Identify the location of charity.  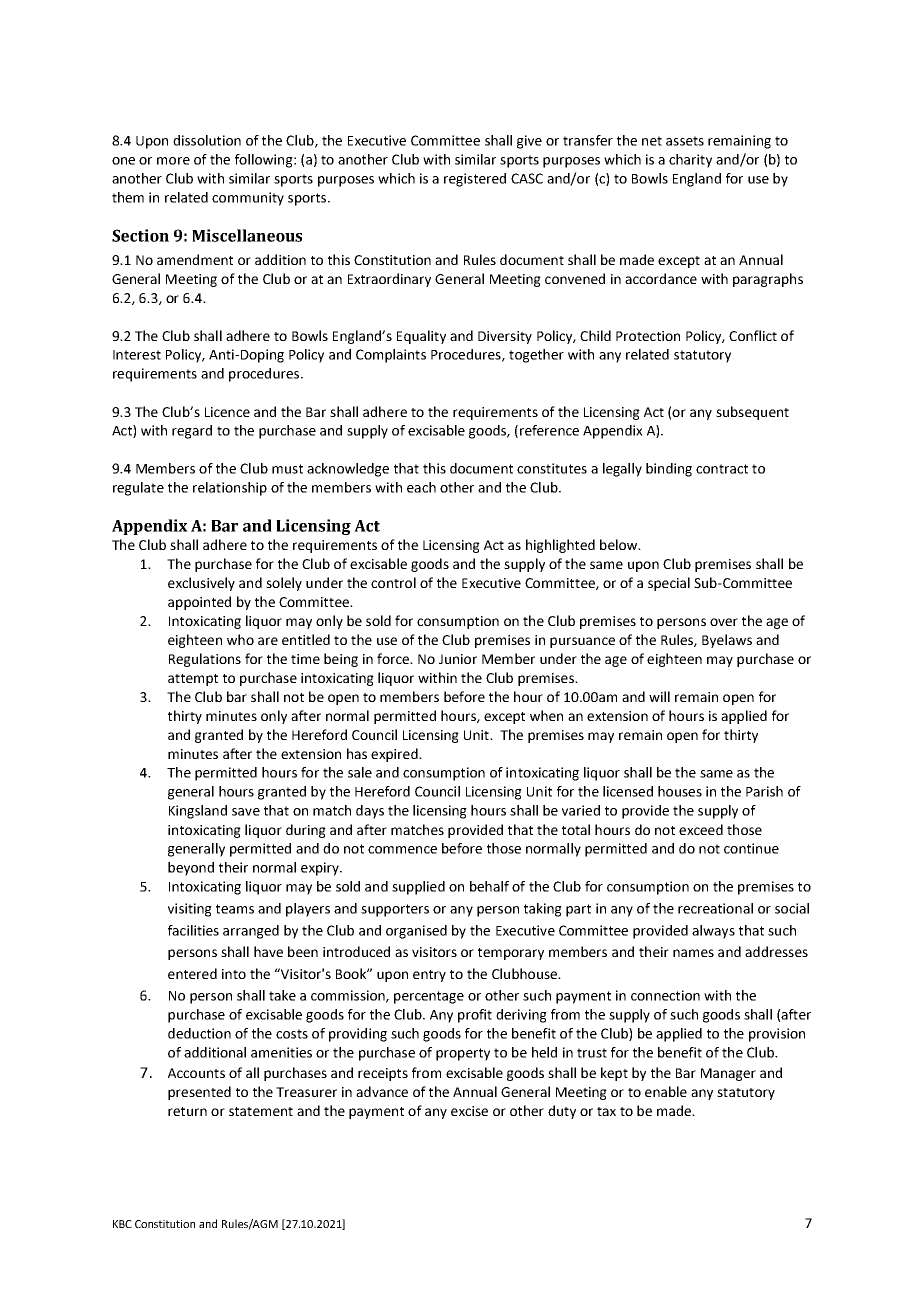
(690, 161).
